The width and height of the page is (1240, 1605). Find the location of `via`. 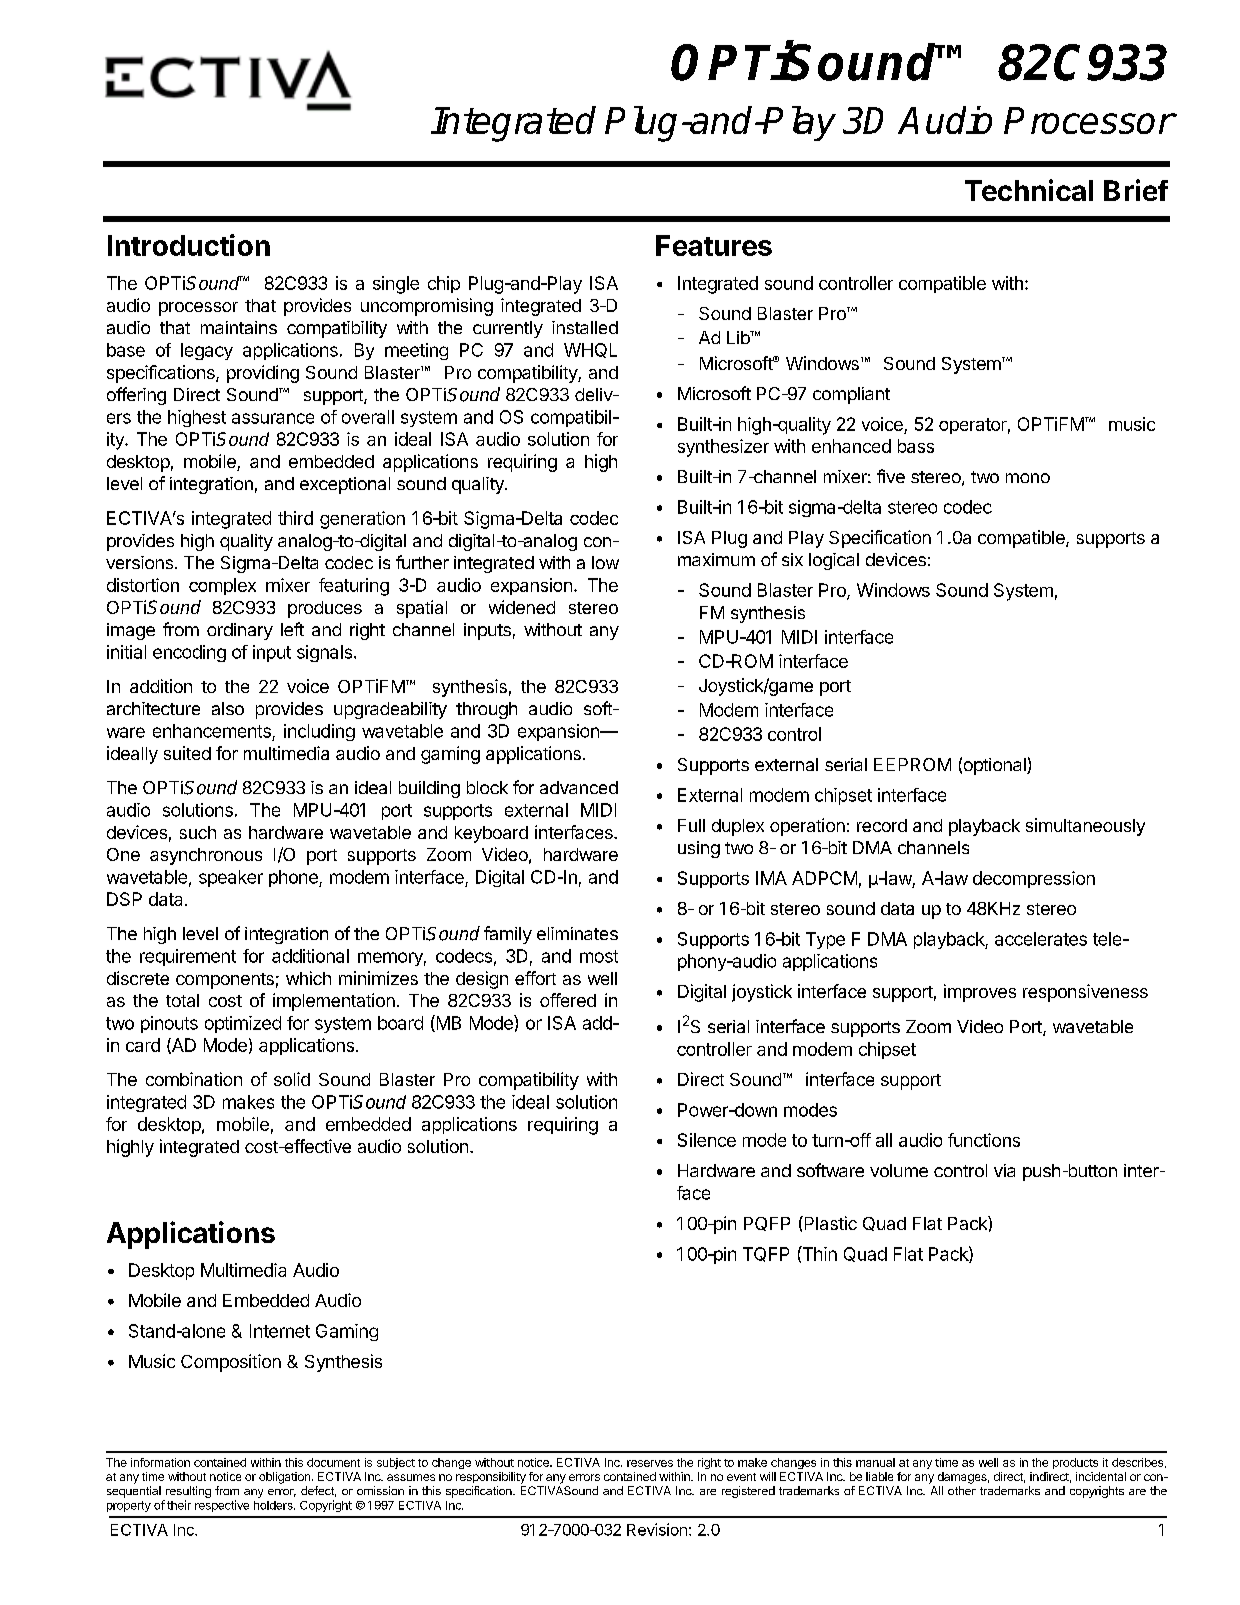

via is located at coordinates (1004, 1170).
